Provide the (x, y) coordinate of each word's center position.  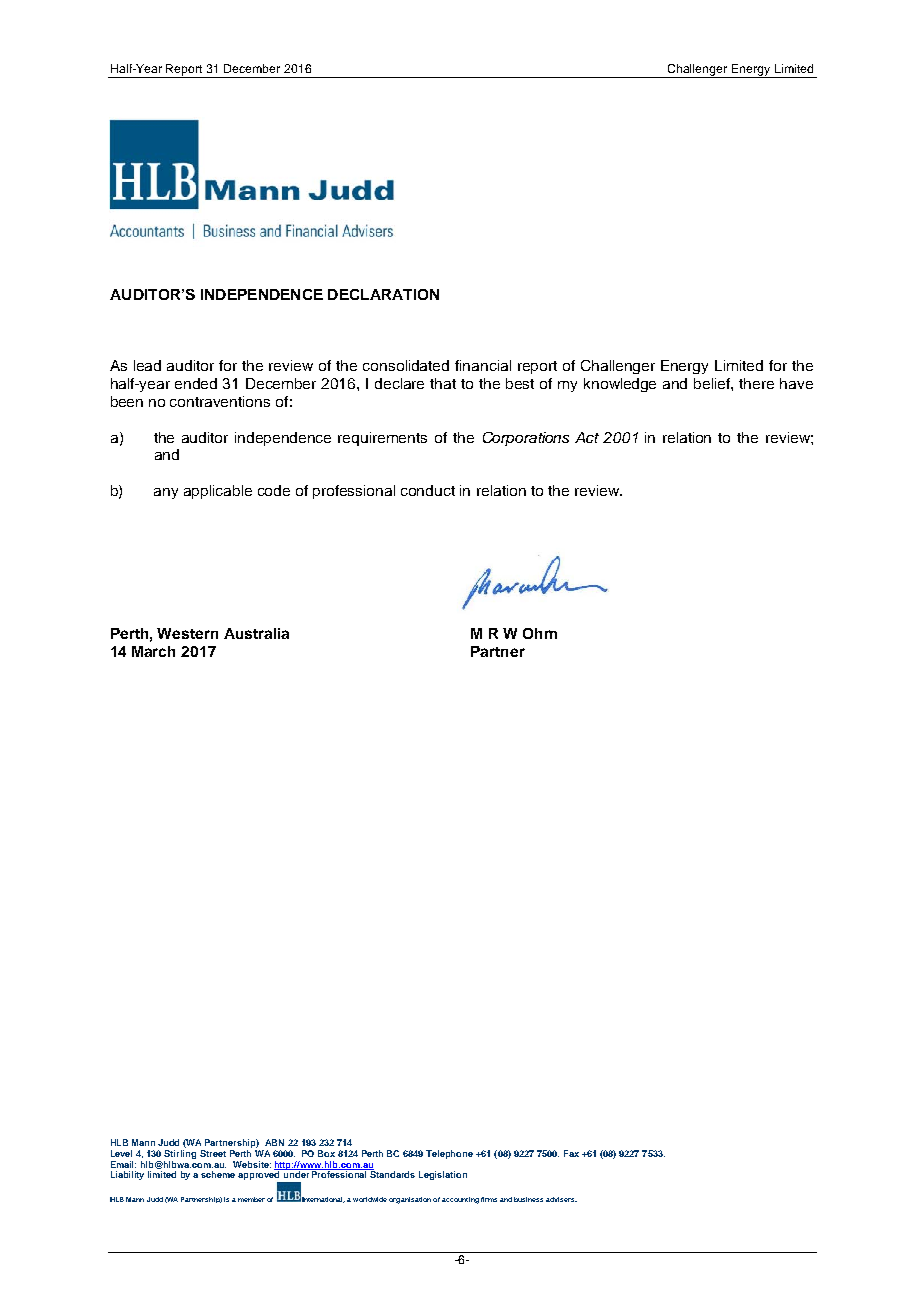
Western (187, 633)
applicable (218, 492)
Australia (256, 633)
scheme (218, 1174)
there (756, 383)
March (153, 651)
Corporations (526, 439)
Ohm (540, 633)
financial (483, 365)
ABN (274, 1142)
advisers (561, 1199)
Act (587, 437)
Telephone (449, 1154)
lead (147, 365)
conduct (428, 490)
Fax (571, 1153)
